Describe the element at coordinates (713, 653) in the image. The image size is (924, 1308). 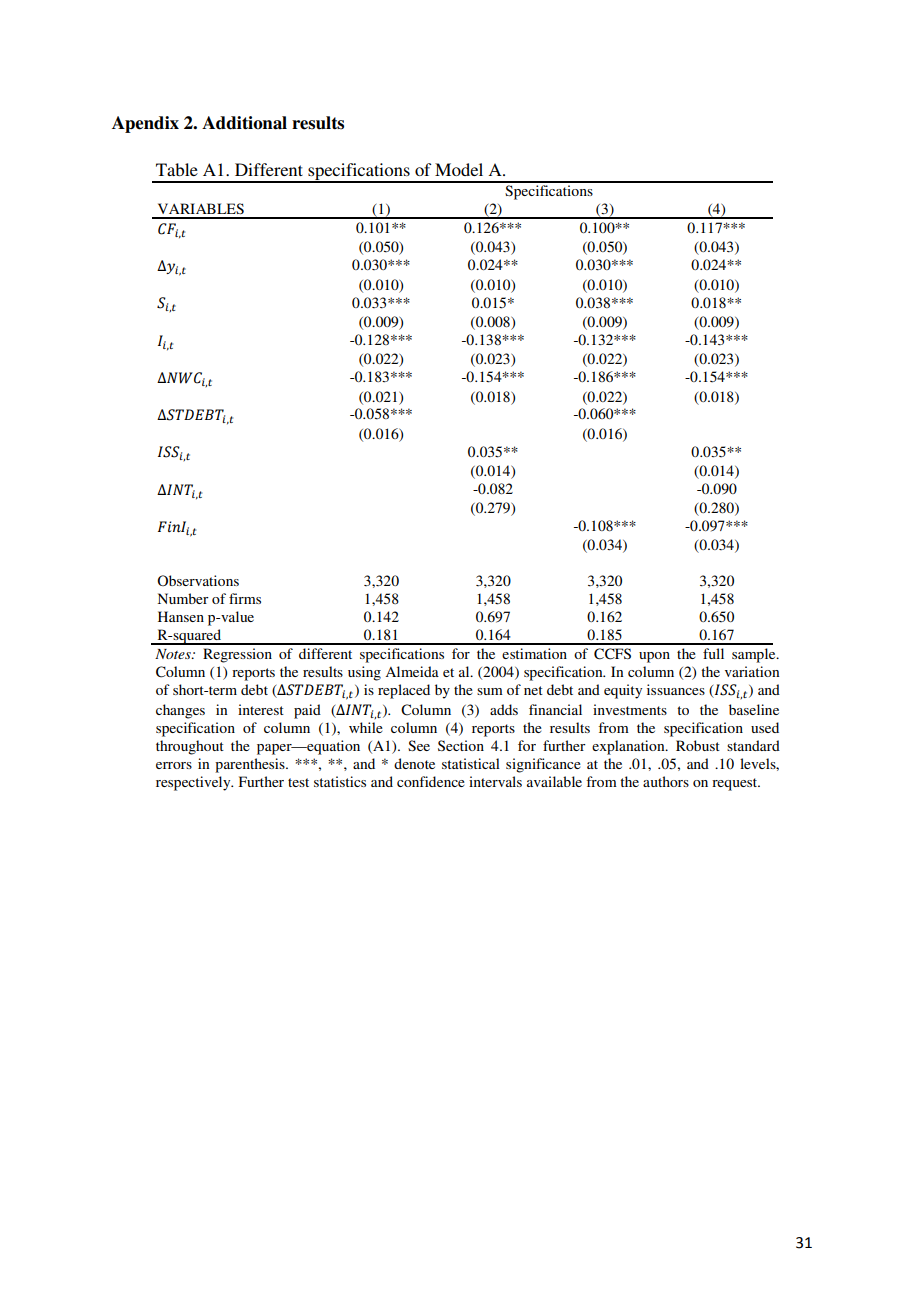
I see `full` at that location.
